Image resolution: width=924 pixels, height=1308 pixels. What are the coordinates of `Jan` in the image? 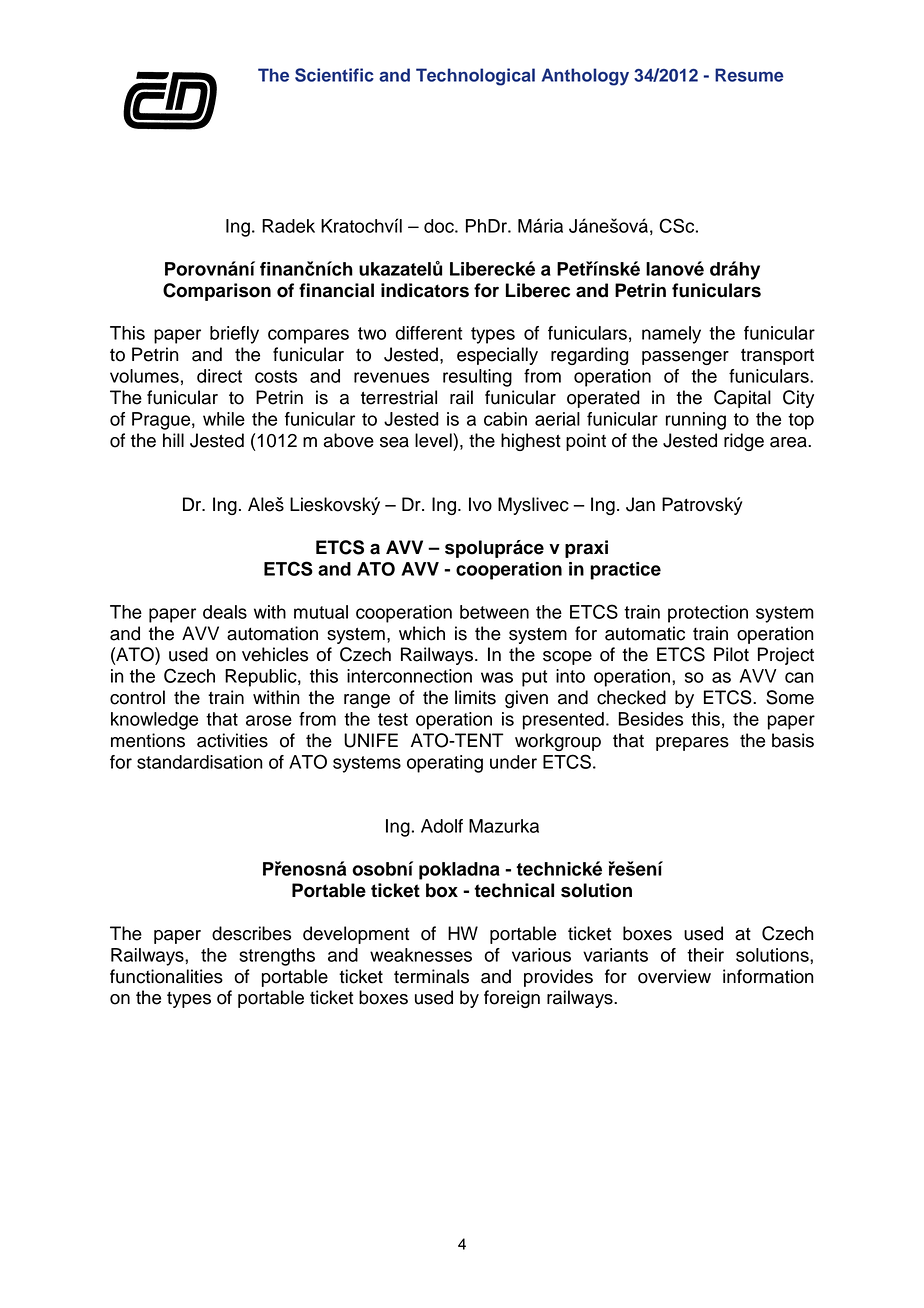 It's located at (640, 504).
